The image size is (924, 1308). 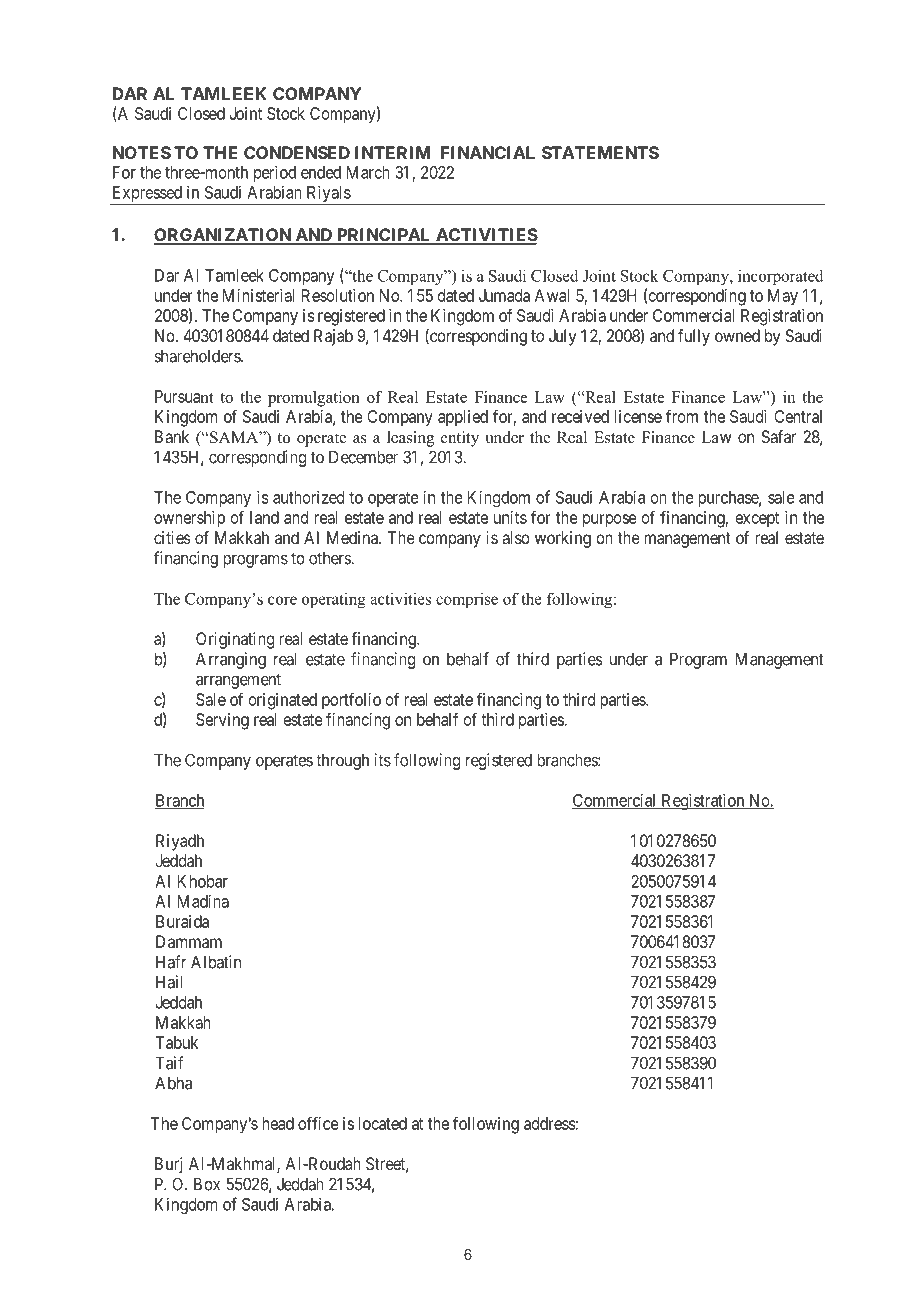 What do you see at coordinates (488, 152) in the image?
I see `FINANCIAL` at bounding box center [488, 152].
